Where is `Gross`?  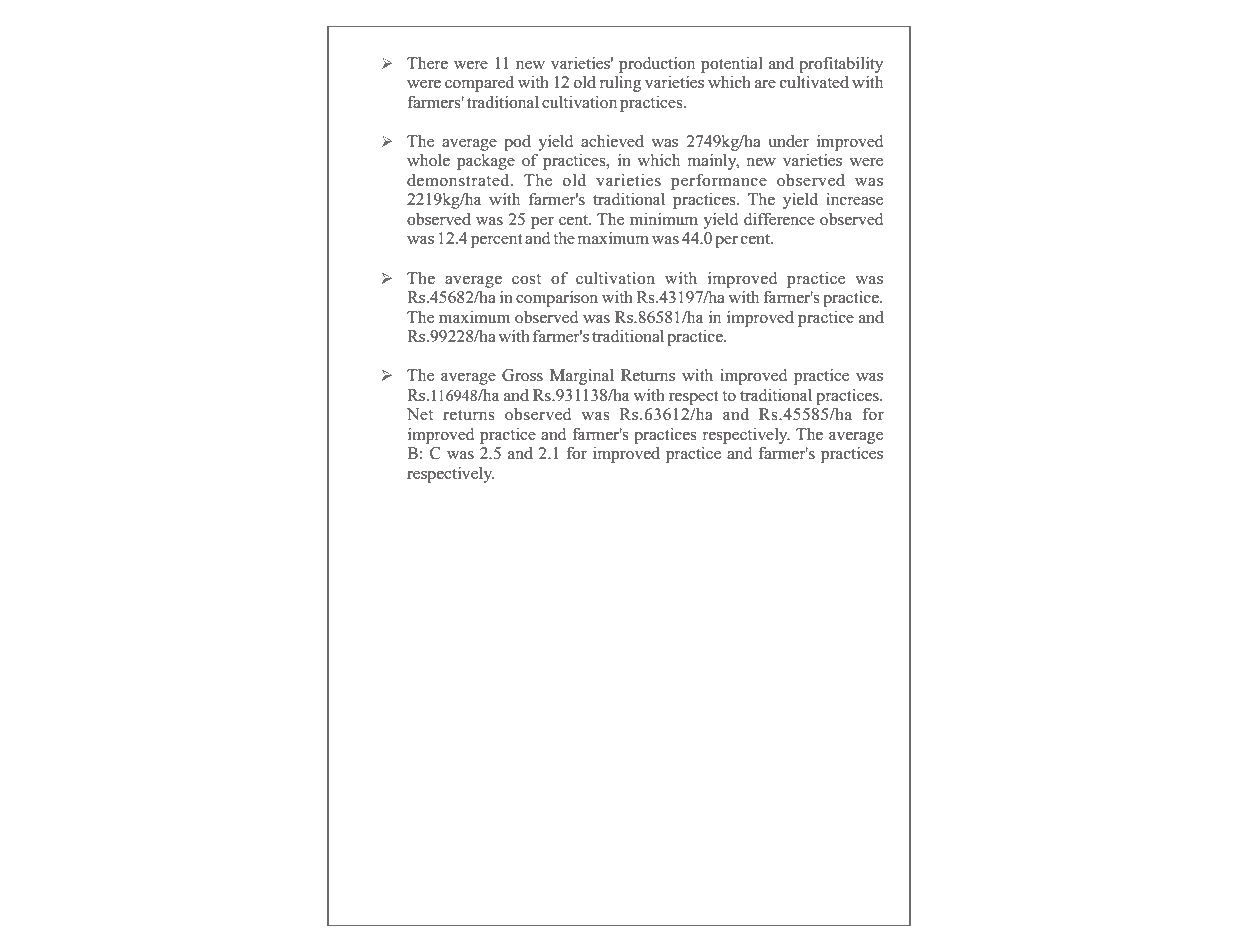 Gross is located at coordinates (522, 375).
